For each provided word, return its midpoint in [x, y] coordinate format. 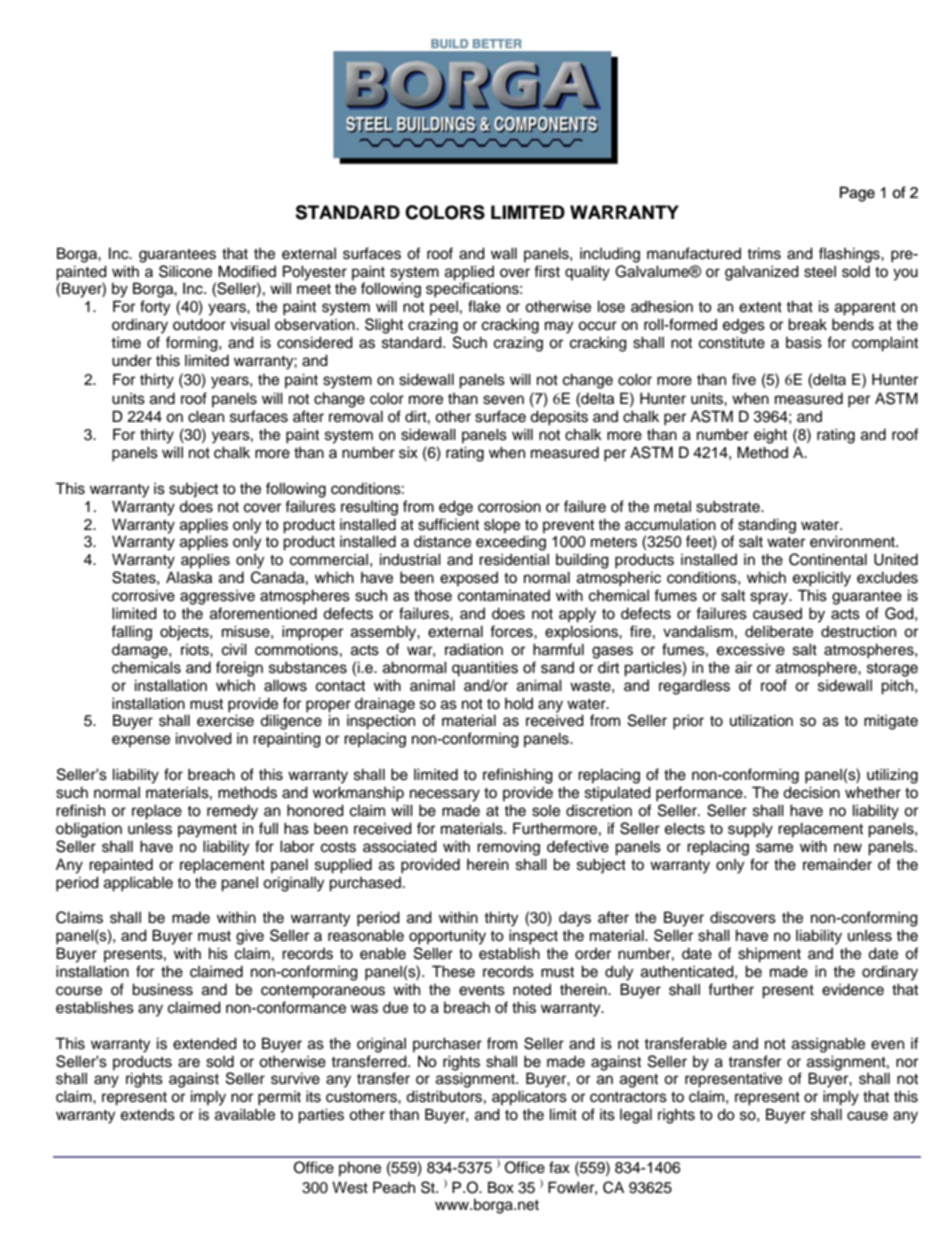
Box [501, 1187]
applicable [138, 884]
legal [636, 1116]
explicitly [822, 579]
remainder [837, 864]
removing [508, 848]
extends [148, 1114]
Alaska [189, 578]
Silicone [185, 271]
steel [820, 272]
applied [469, 273]
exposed [469, 579]
